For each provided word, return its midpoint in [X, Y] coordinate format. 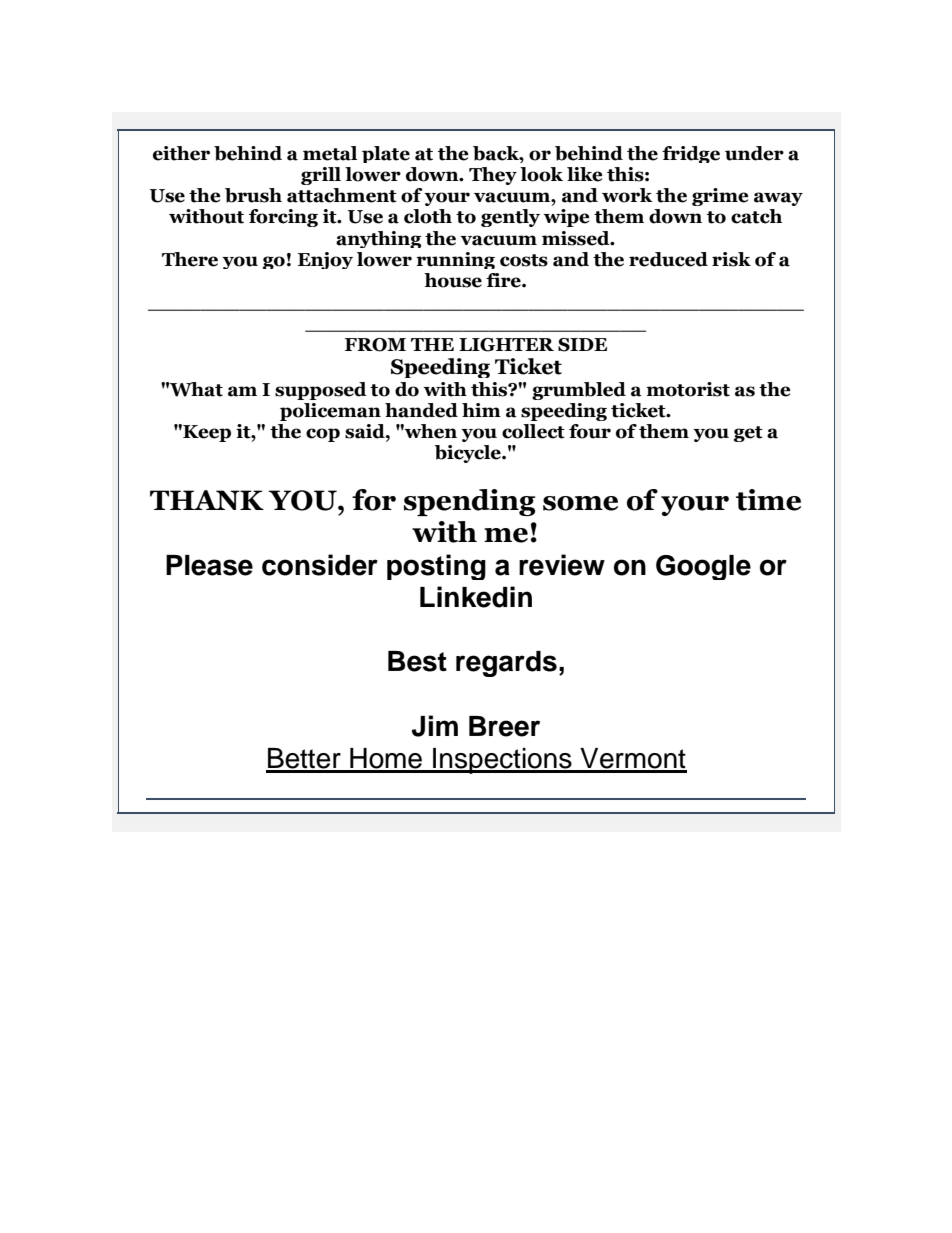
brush [253, 195]
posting [436, 567]
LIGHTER [506, 345]
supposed [321, 391]
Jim [435, 726]
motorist [688, 389]
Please [209, 565]
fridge [691, 154]
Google [703, 567]
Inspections [502, 761]
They [493, 176]
